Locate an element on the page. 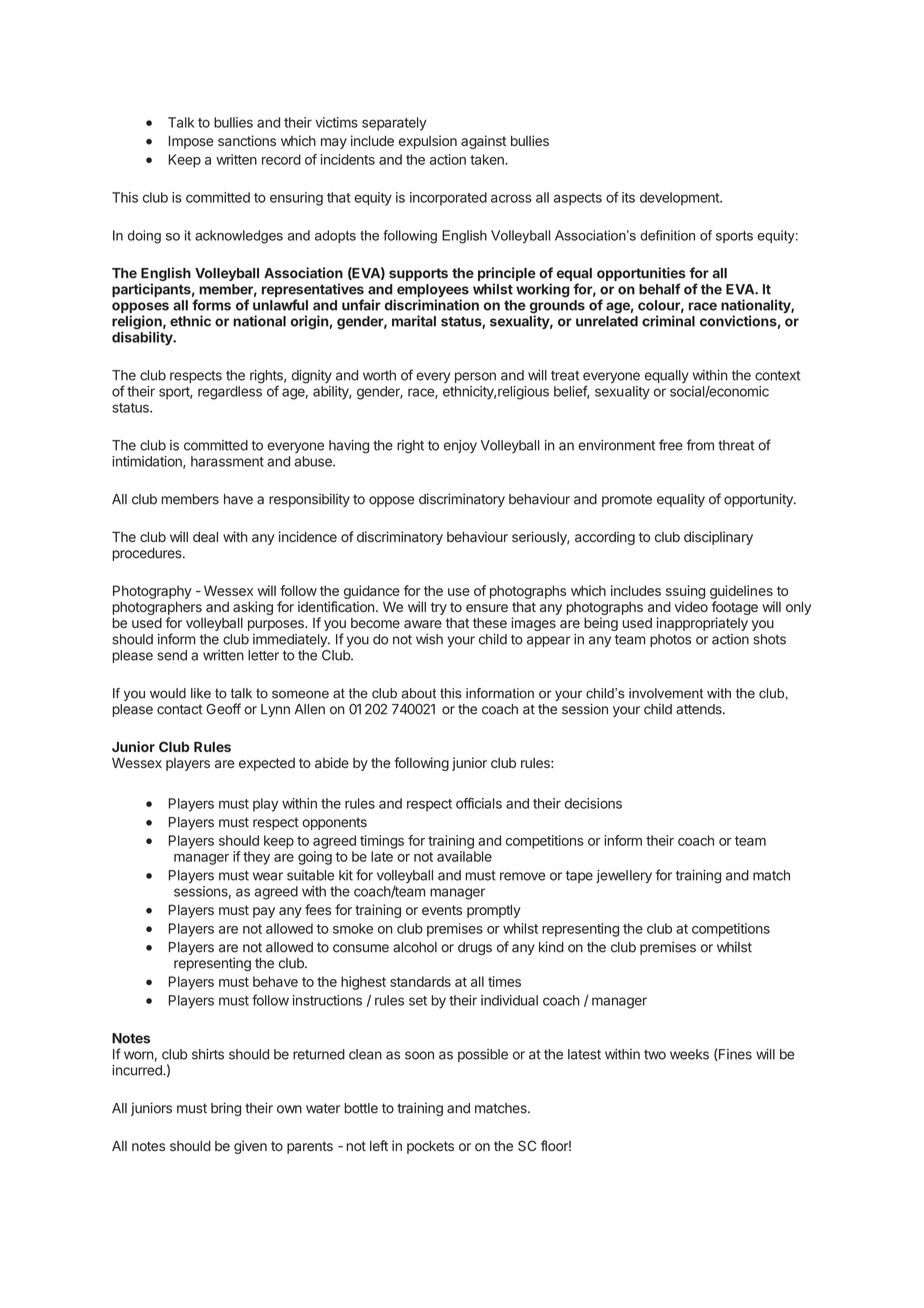  asking is located at coordinates (253, 608).
